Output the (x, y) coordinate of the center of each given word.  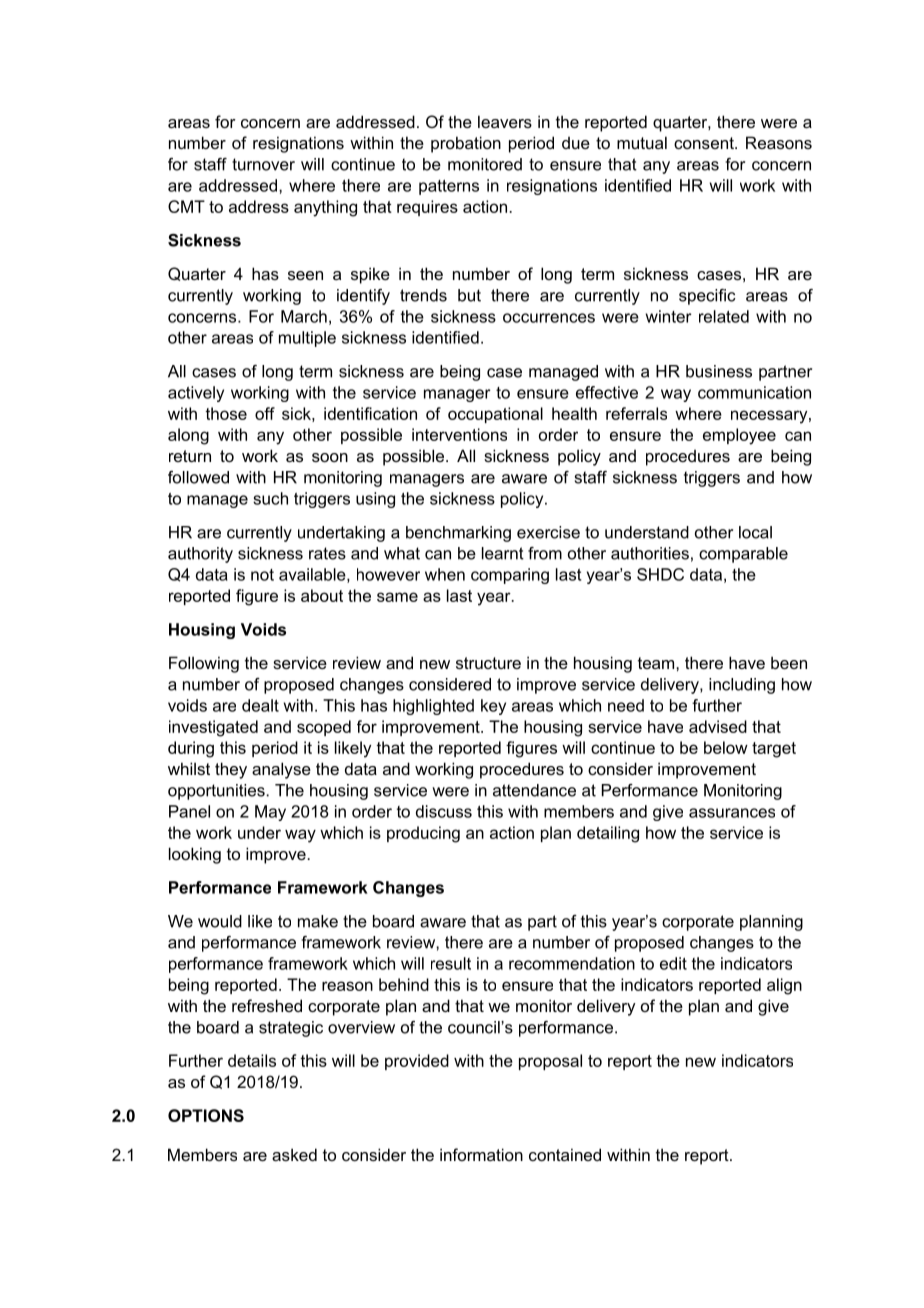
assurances (732, 813)
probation (466, 144)
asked (294, 1154)
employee (739, 436)
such (270, 498)
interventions (459, 434)
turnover (263, 164)
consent (705, 143)
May (270, 813)
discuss (444, 811)
